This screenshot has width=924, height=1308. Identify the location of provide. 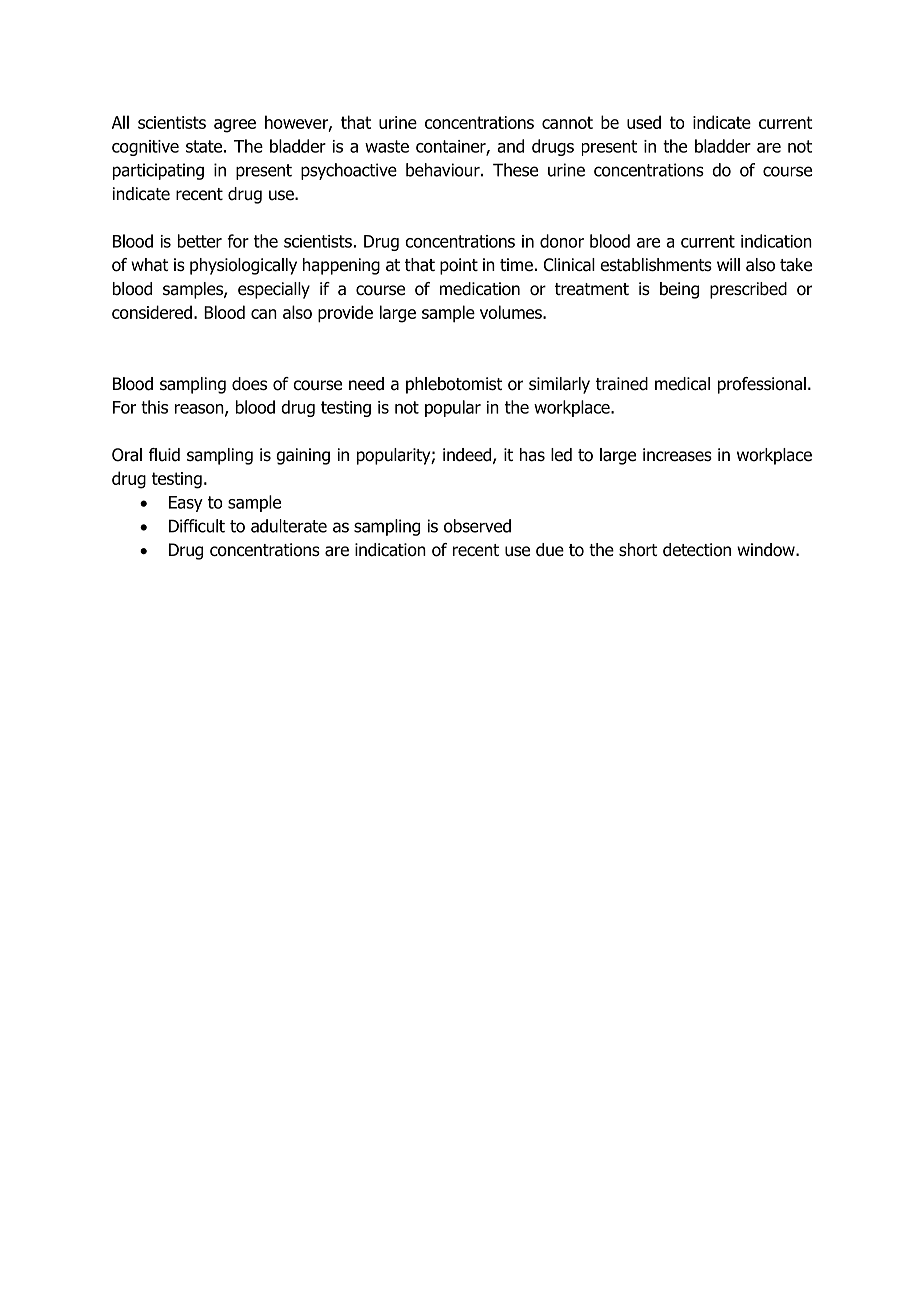
(345, 314).
